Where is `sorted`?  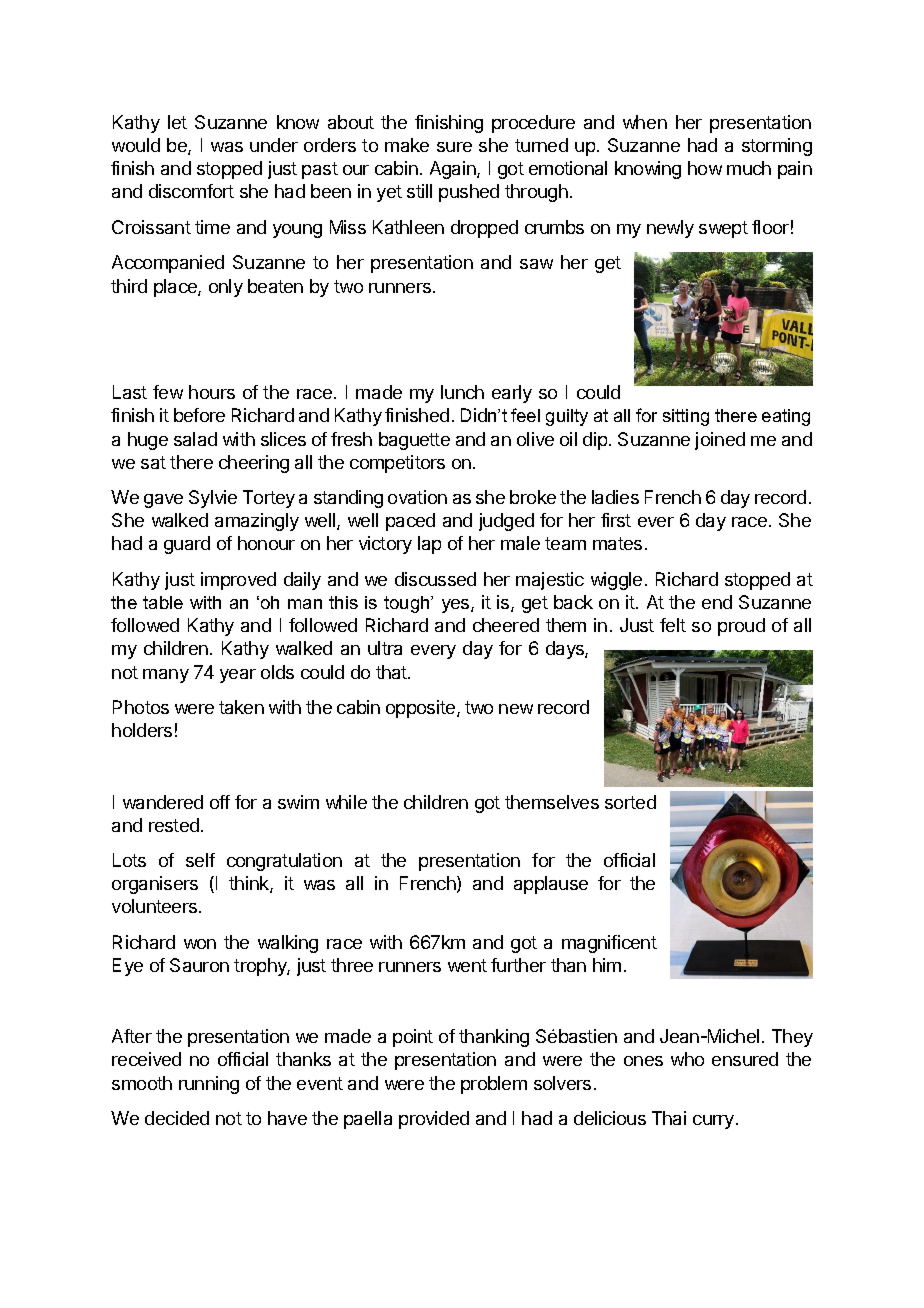
sorted is located at coordinates (630, 802).
